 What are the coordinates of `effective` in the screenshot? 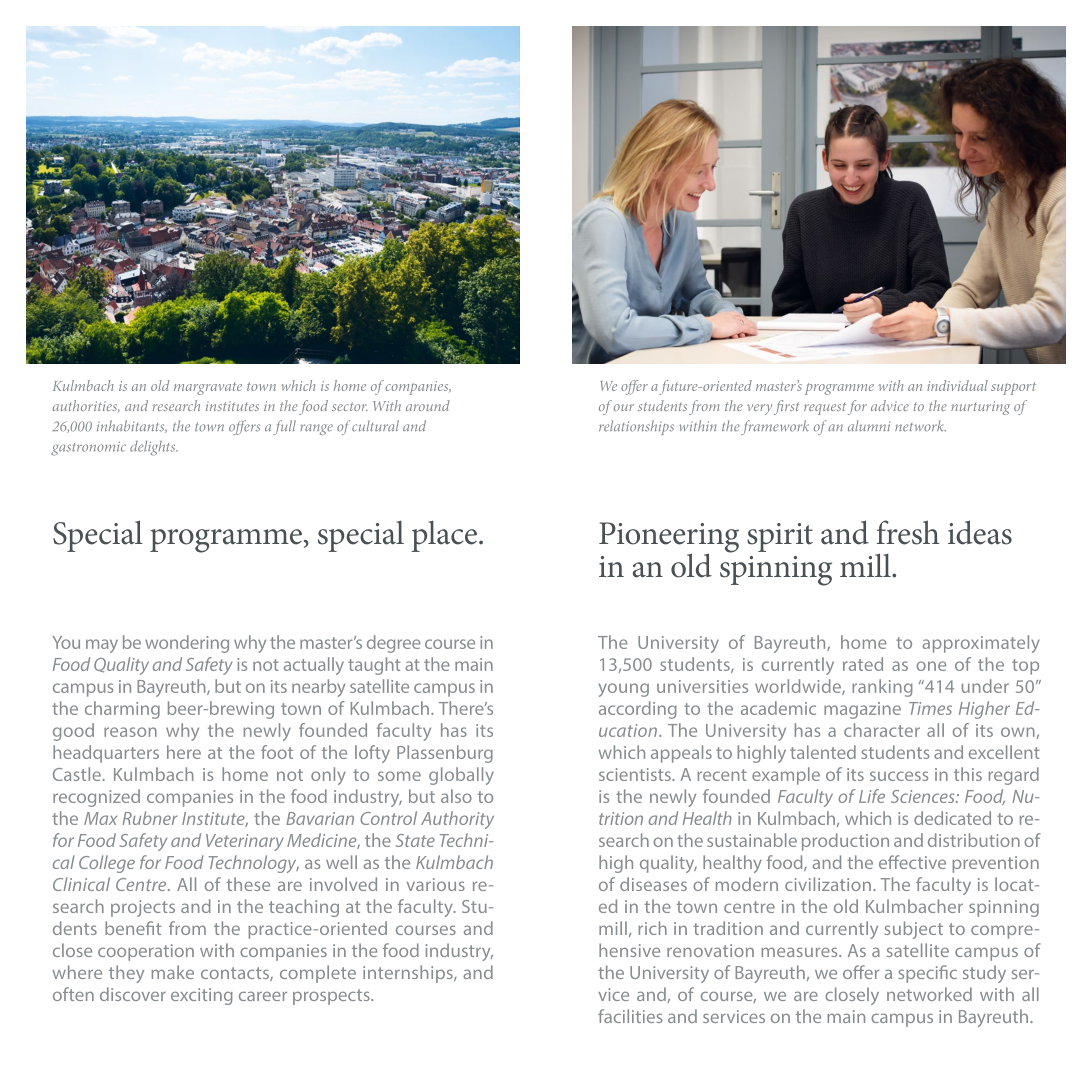 It's located at (912, 862).
